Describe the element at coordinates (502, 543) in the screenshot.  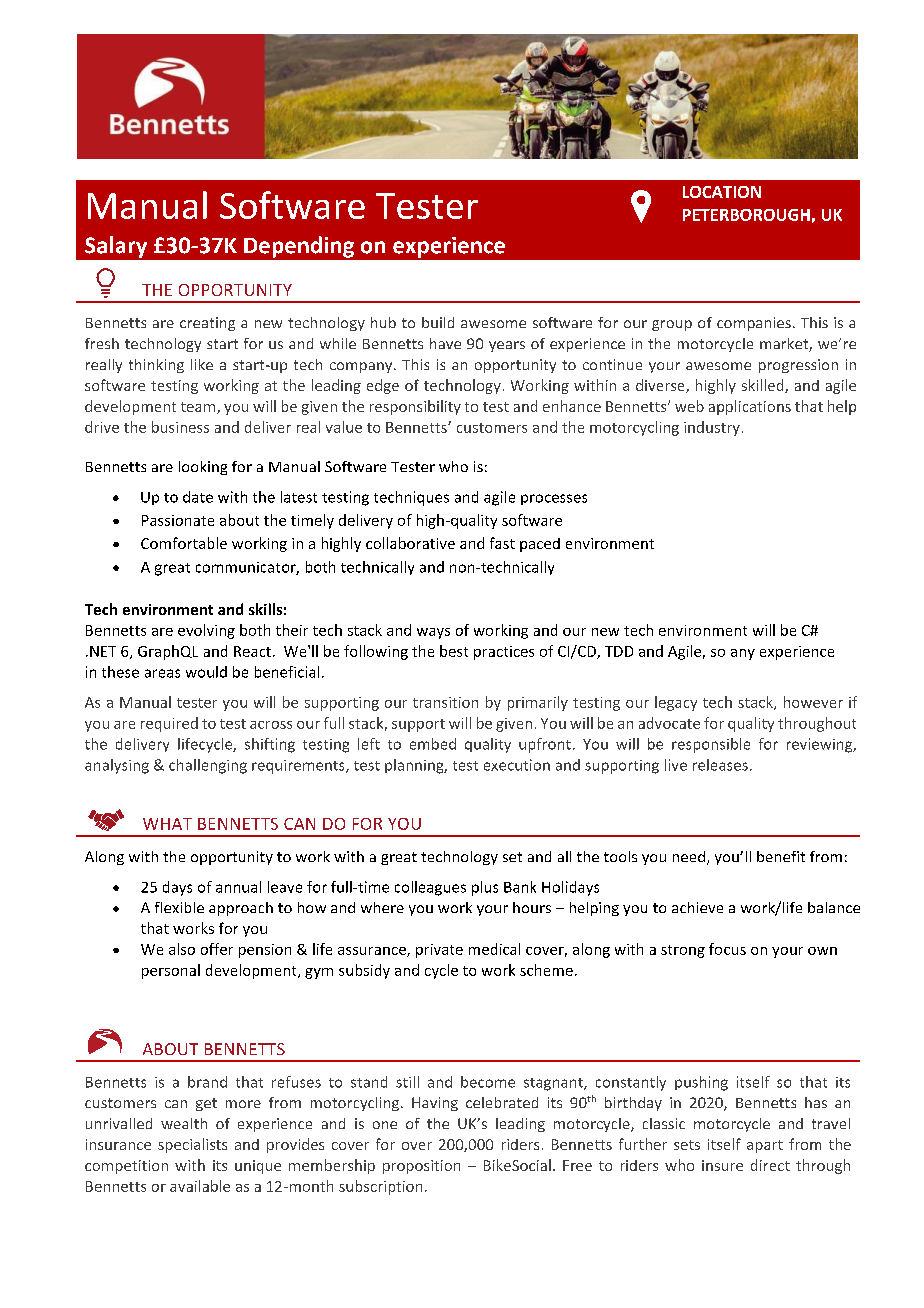
I see `fast` at that location.
